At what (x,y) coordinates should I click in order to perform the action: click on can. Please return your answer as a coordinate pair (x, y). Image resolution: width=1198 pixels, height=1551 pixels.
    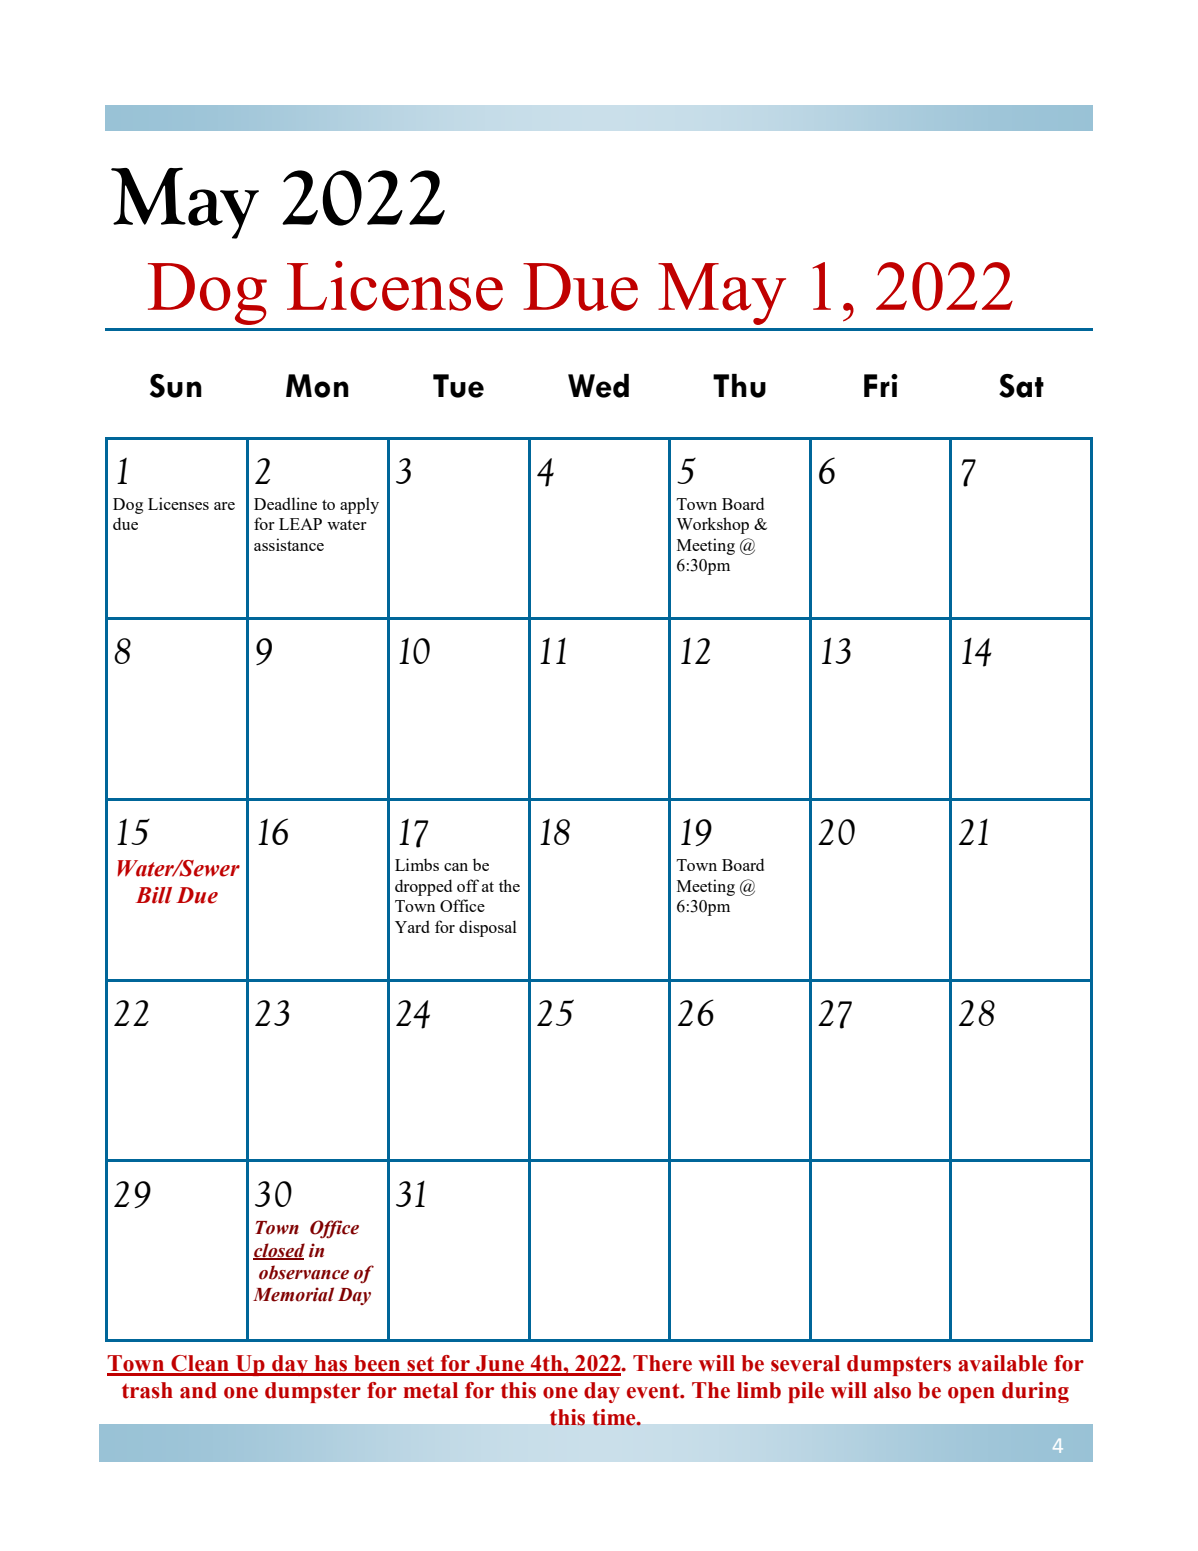
    Looking at the image, I should click on (456, 867).
